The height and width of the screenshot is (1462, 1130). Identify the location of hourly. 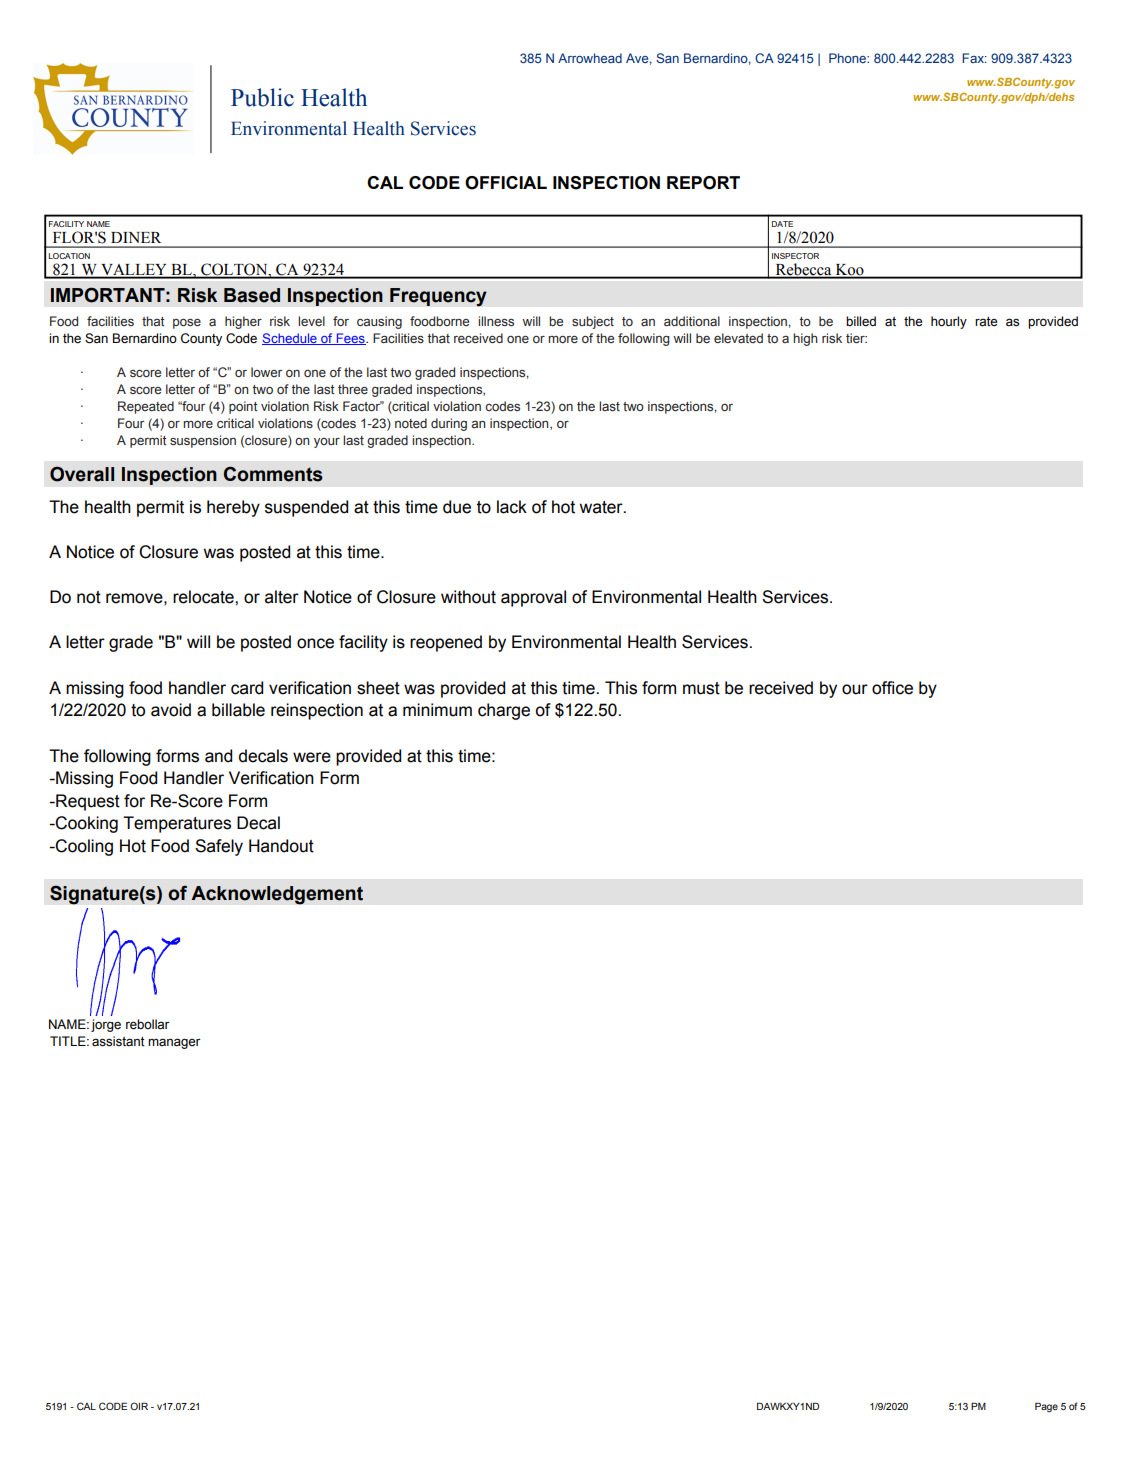
(949, 322).
